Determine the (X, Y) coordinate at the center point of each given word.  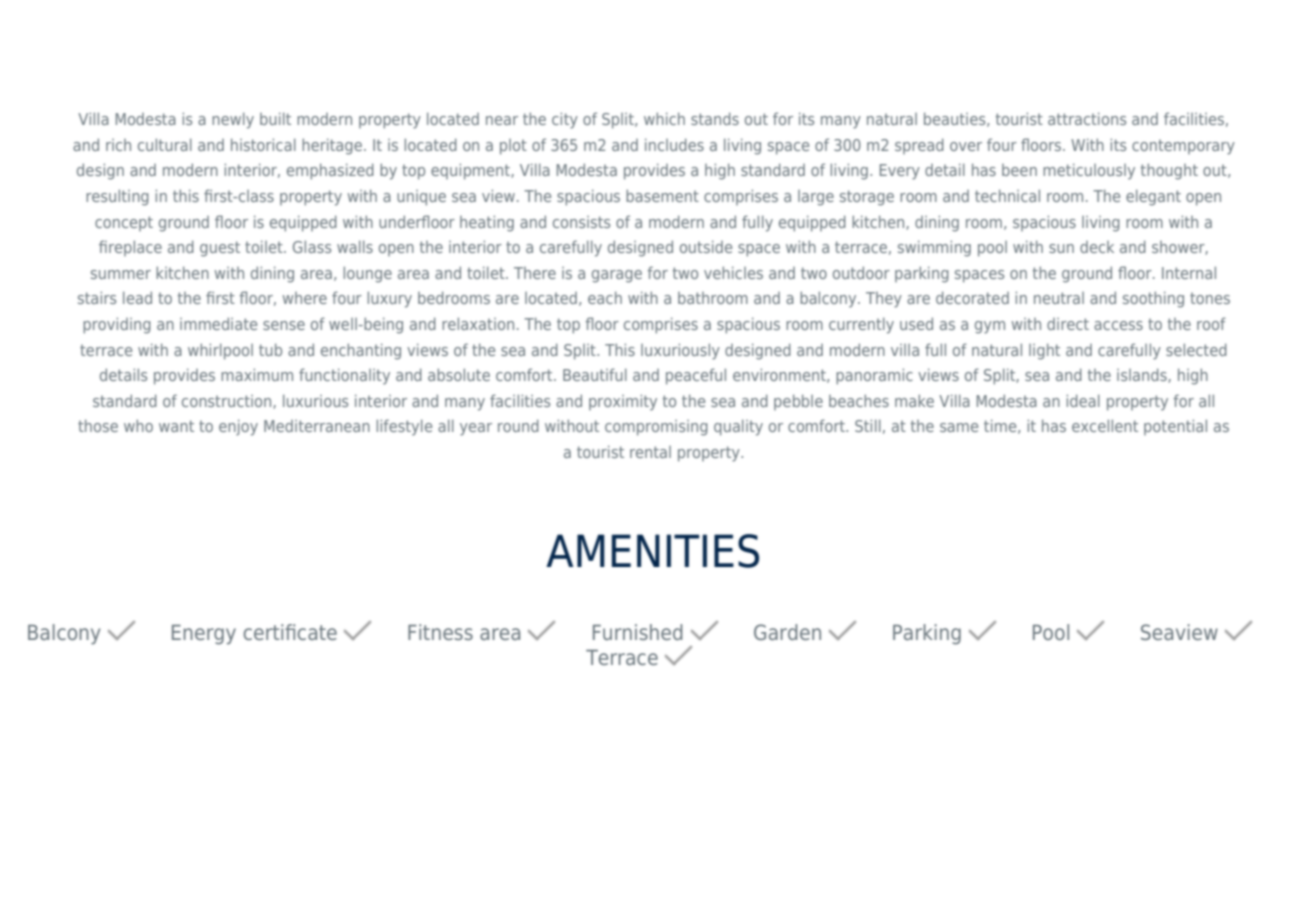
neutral (1059, 298)
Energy (204, 635)
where (305, 298)
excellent (1105, 425)
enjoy (238, 427)
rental (650, 452)
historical (263, 144)
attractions (1087, 118)
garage (617, 276)
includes (674, 144)
